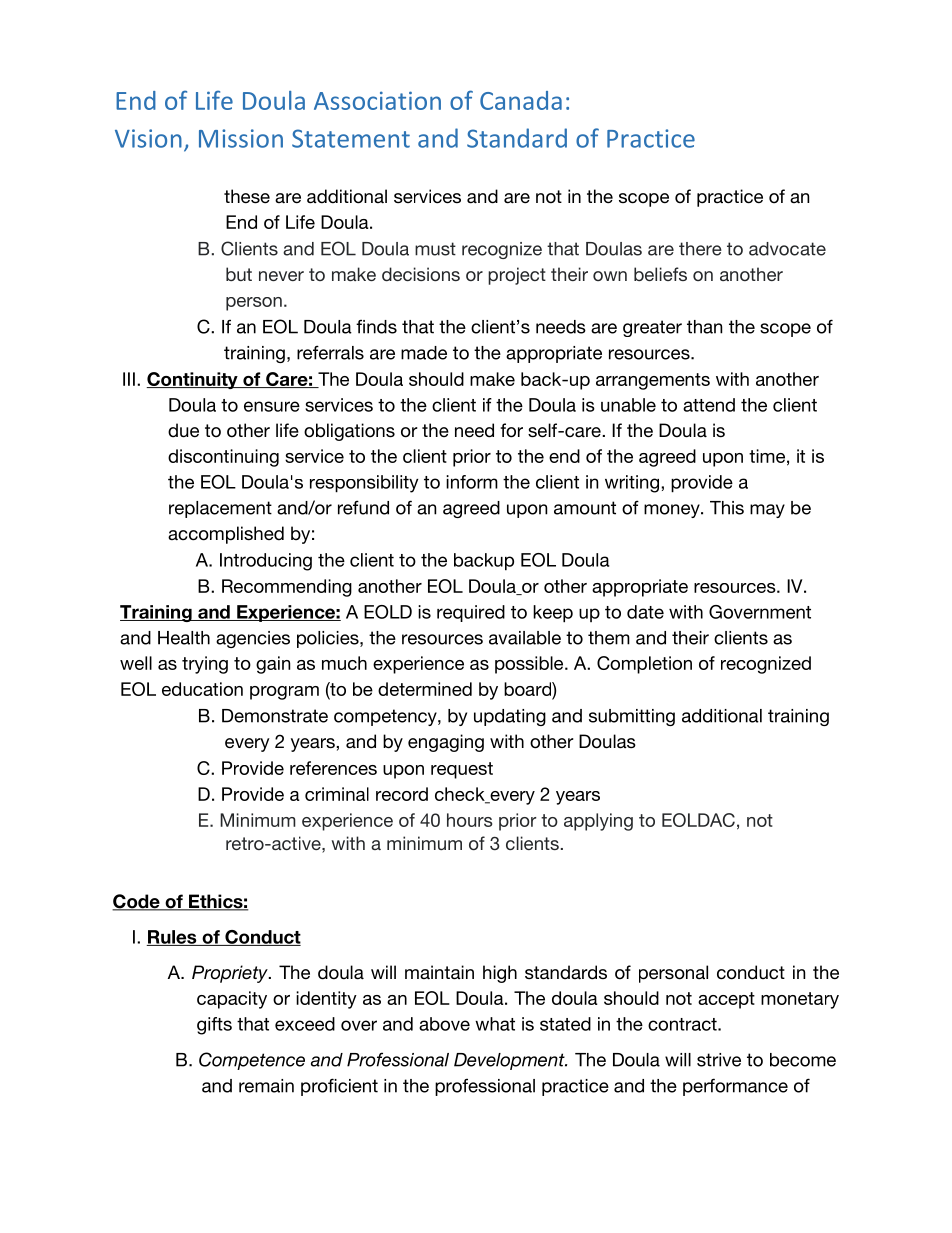  Describe the element at coordinates (241, 138) in the screenshot. I see `Mission` at that location.
